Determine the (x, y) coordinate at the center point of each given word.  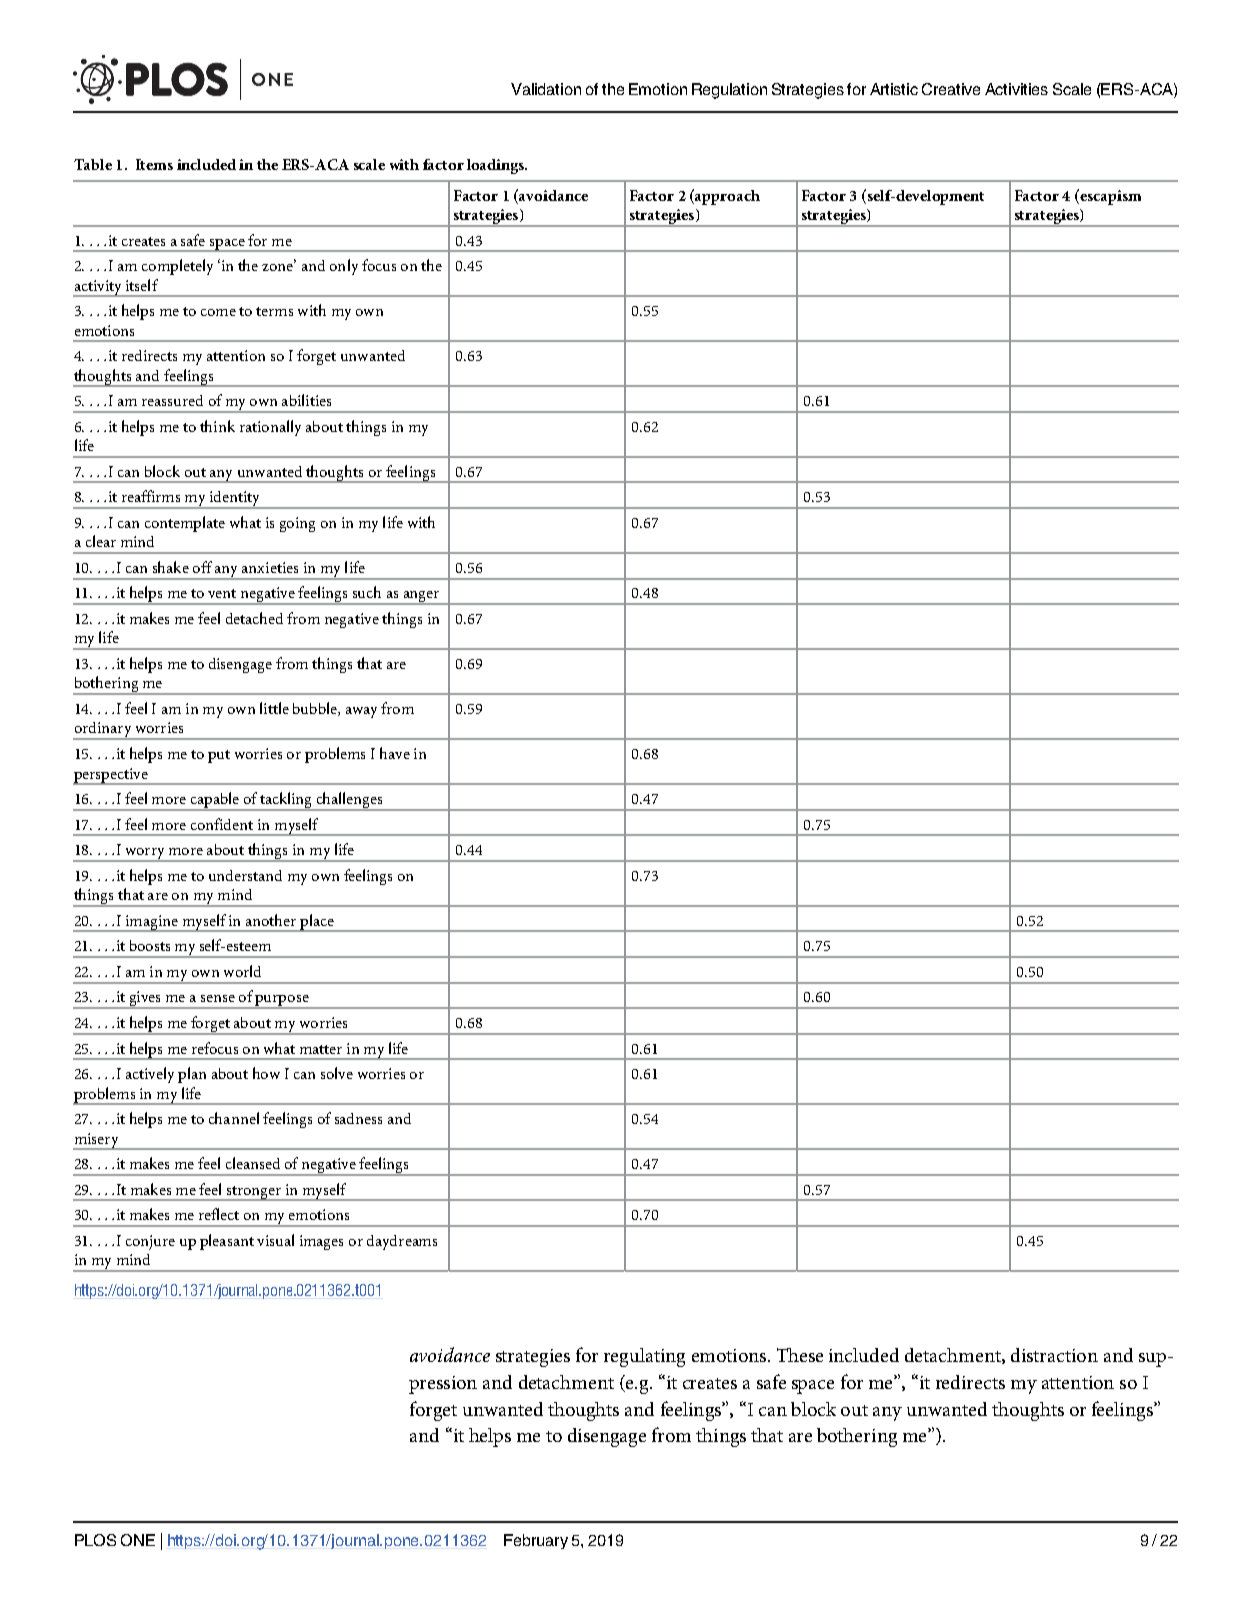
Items (154, 164)
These (800, 1355)
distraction (1054, 1355)
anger (421, 598)
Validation (546, 89)
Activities (1016, 89)
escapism (1109, 197)
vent (222, 593)
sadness (358, 1118)
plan (192, 1075)
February (536, 1541)
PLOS (95, 1540)
